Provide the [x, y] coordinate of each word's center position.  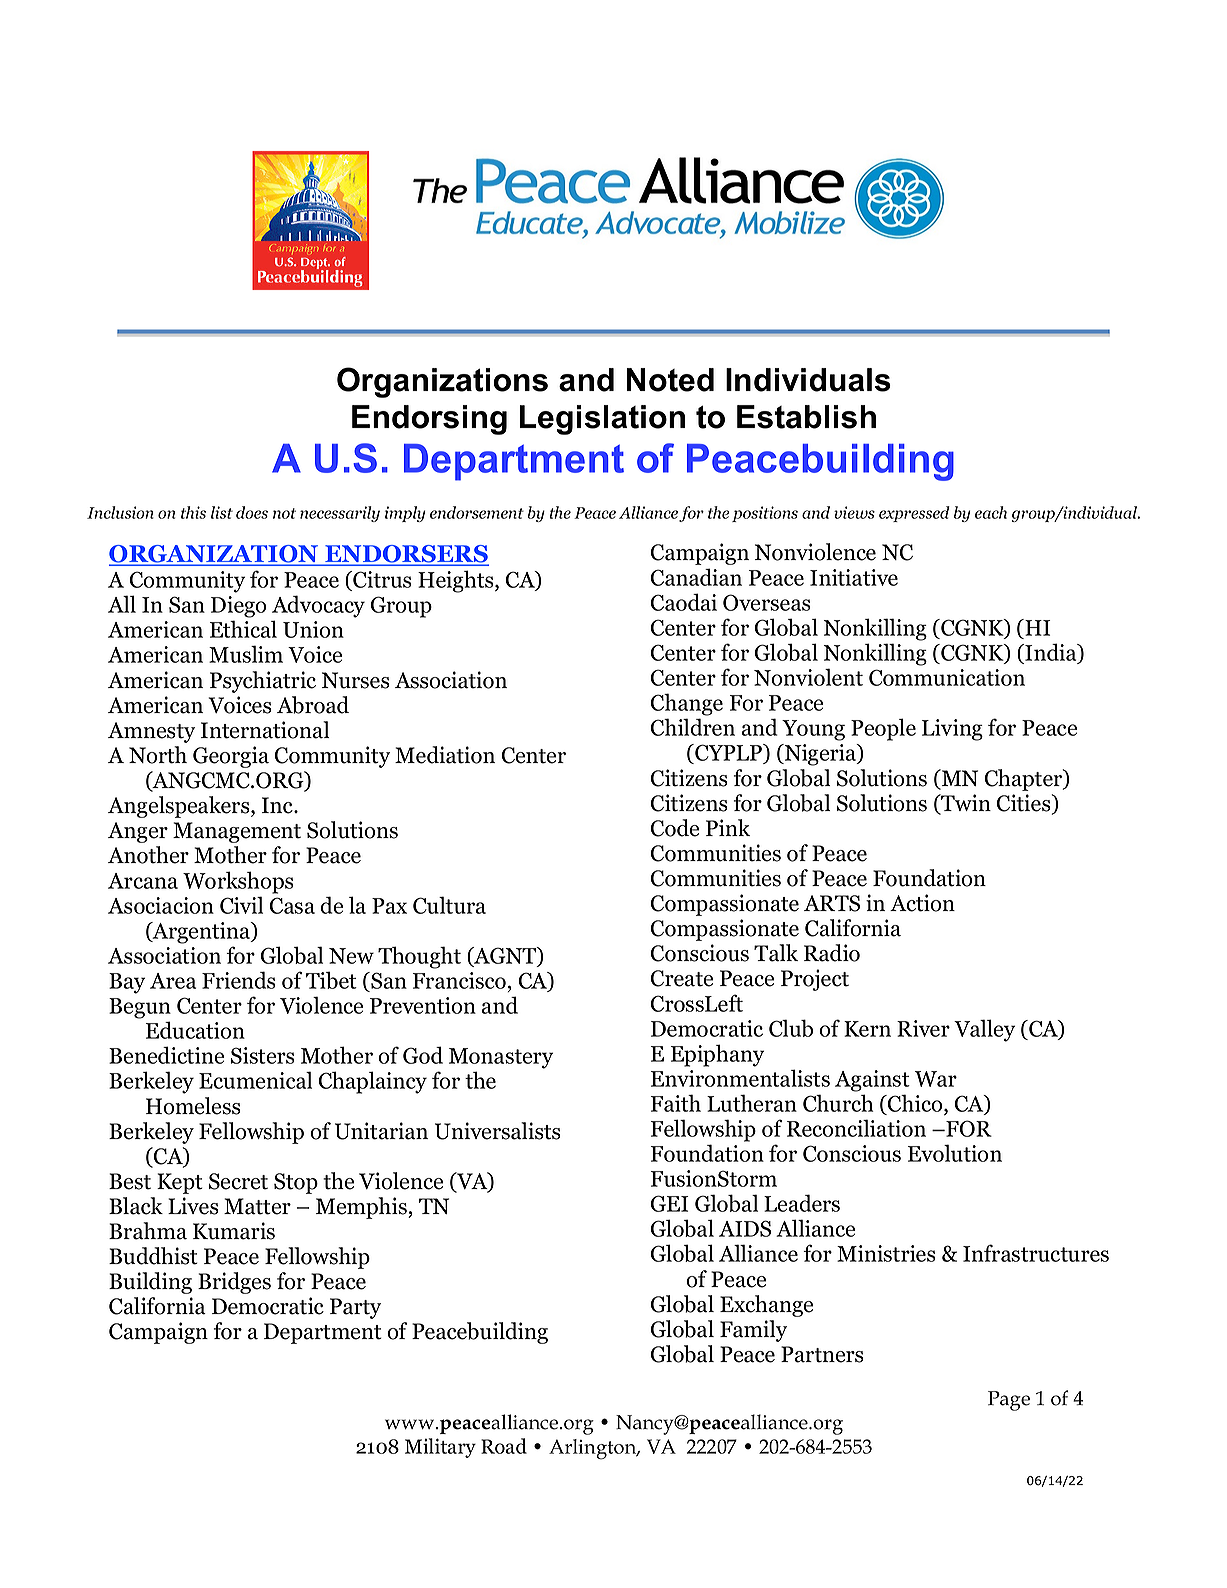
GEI [670, 1203]
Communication [947, 677]
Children [693, 727]
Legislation [602, 420]
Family [753, 1331]
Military [440, 1448]
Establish [806, 417]
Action [922, 903]
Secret [238, 1181]
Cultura [449, 905]
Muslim [246, 654]
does [252, 512]
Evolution [955, 1153]
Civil [241, 905]
